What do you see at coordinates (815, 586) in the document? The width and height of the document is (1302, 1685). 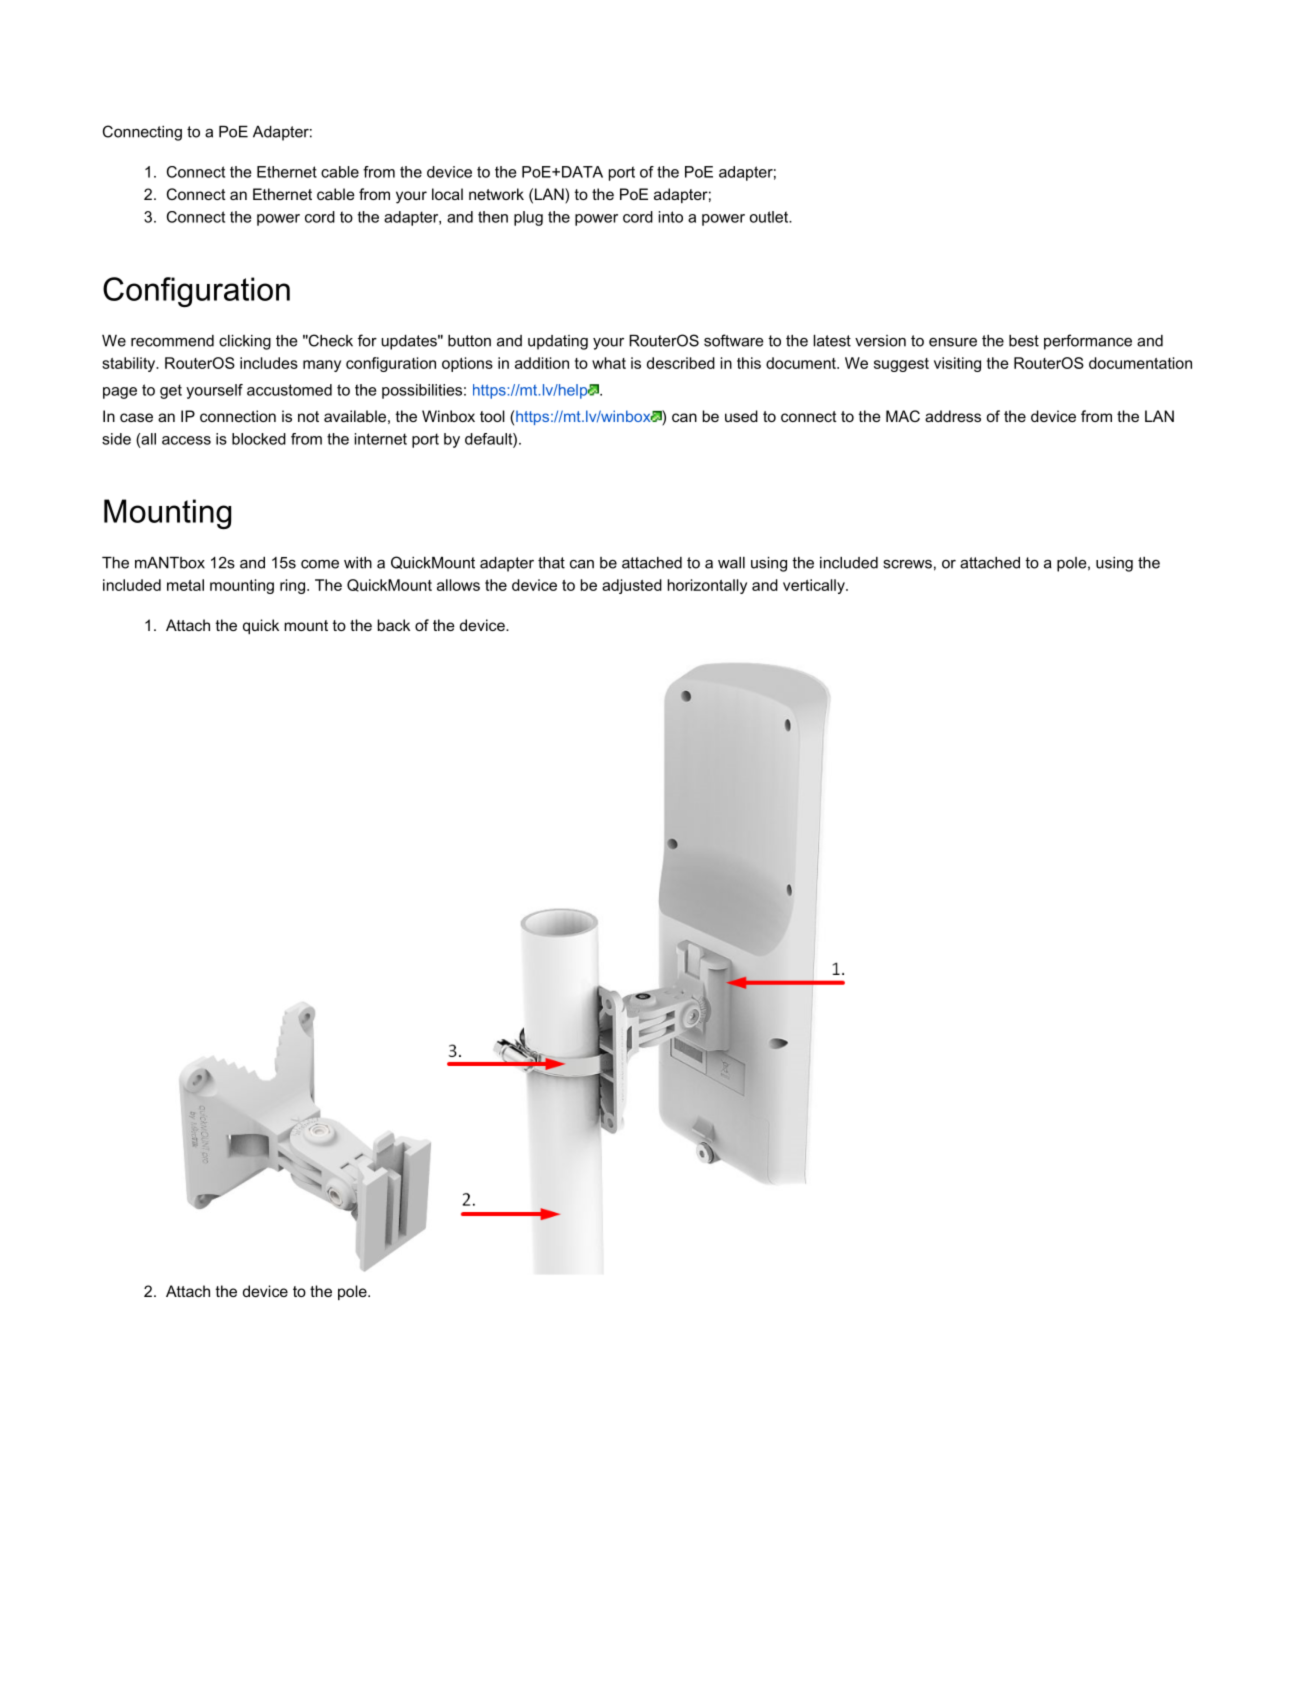 I see `vertically` at bounding box center [815, 586].
